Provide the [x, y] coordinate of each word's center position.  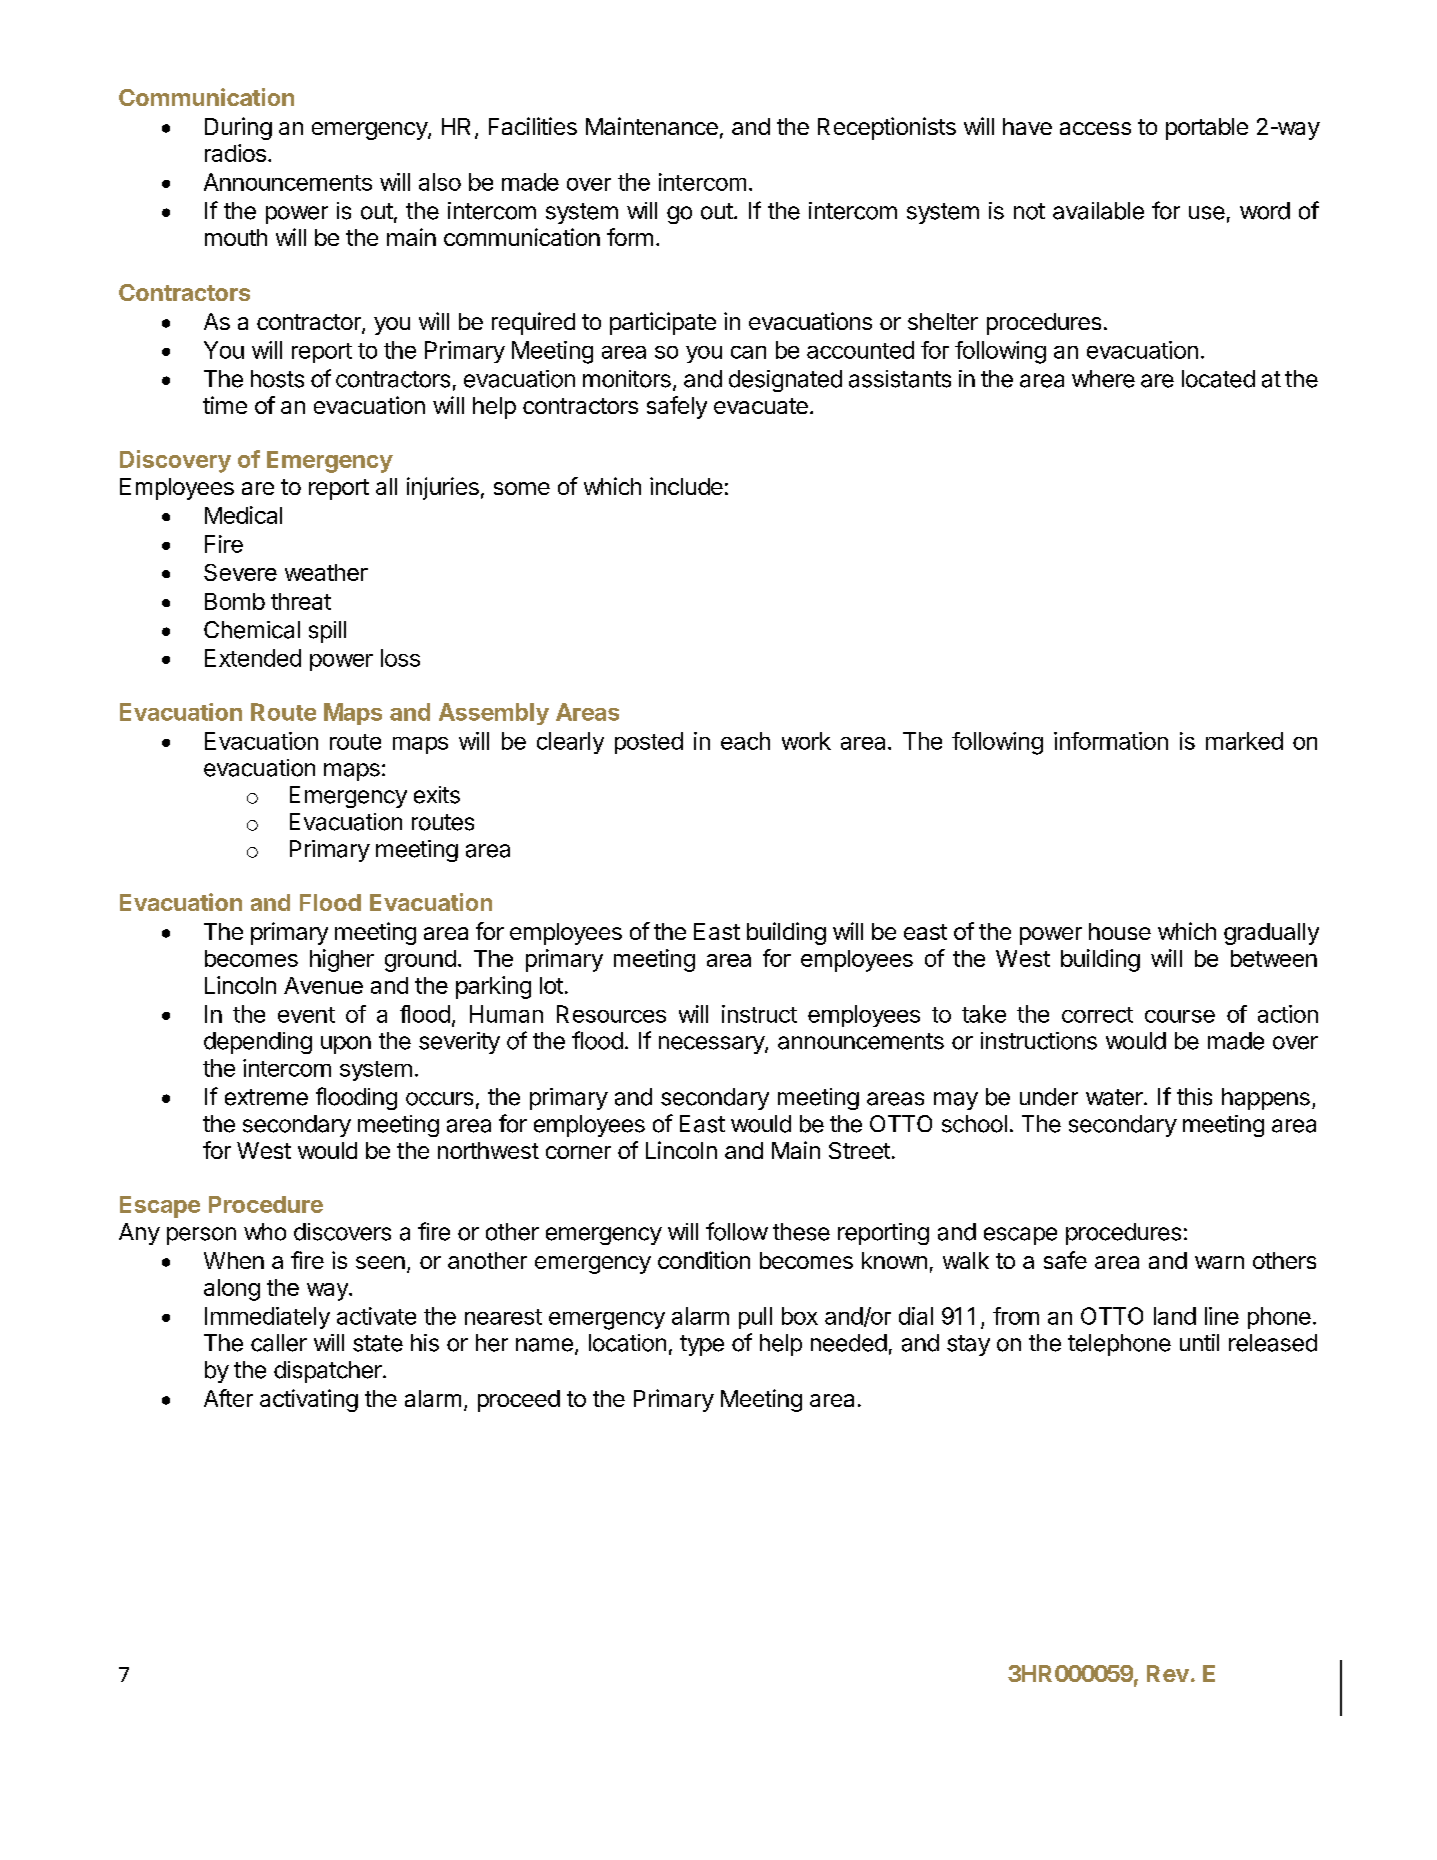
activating [309, 1400]
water [1115, 1097]
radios [235, 153]
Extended [253, 658]
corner [578, 1152]
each [745, 741]
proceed [519, 1401]
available [1098, 211]
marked [1244, 741]
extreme [266, 1097]
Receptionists [887, 128]
